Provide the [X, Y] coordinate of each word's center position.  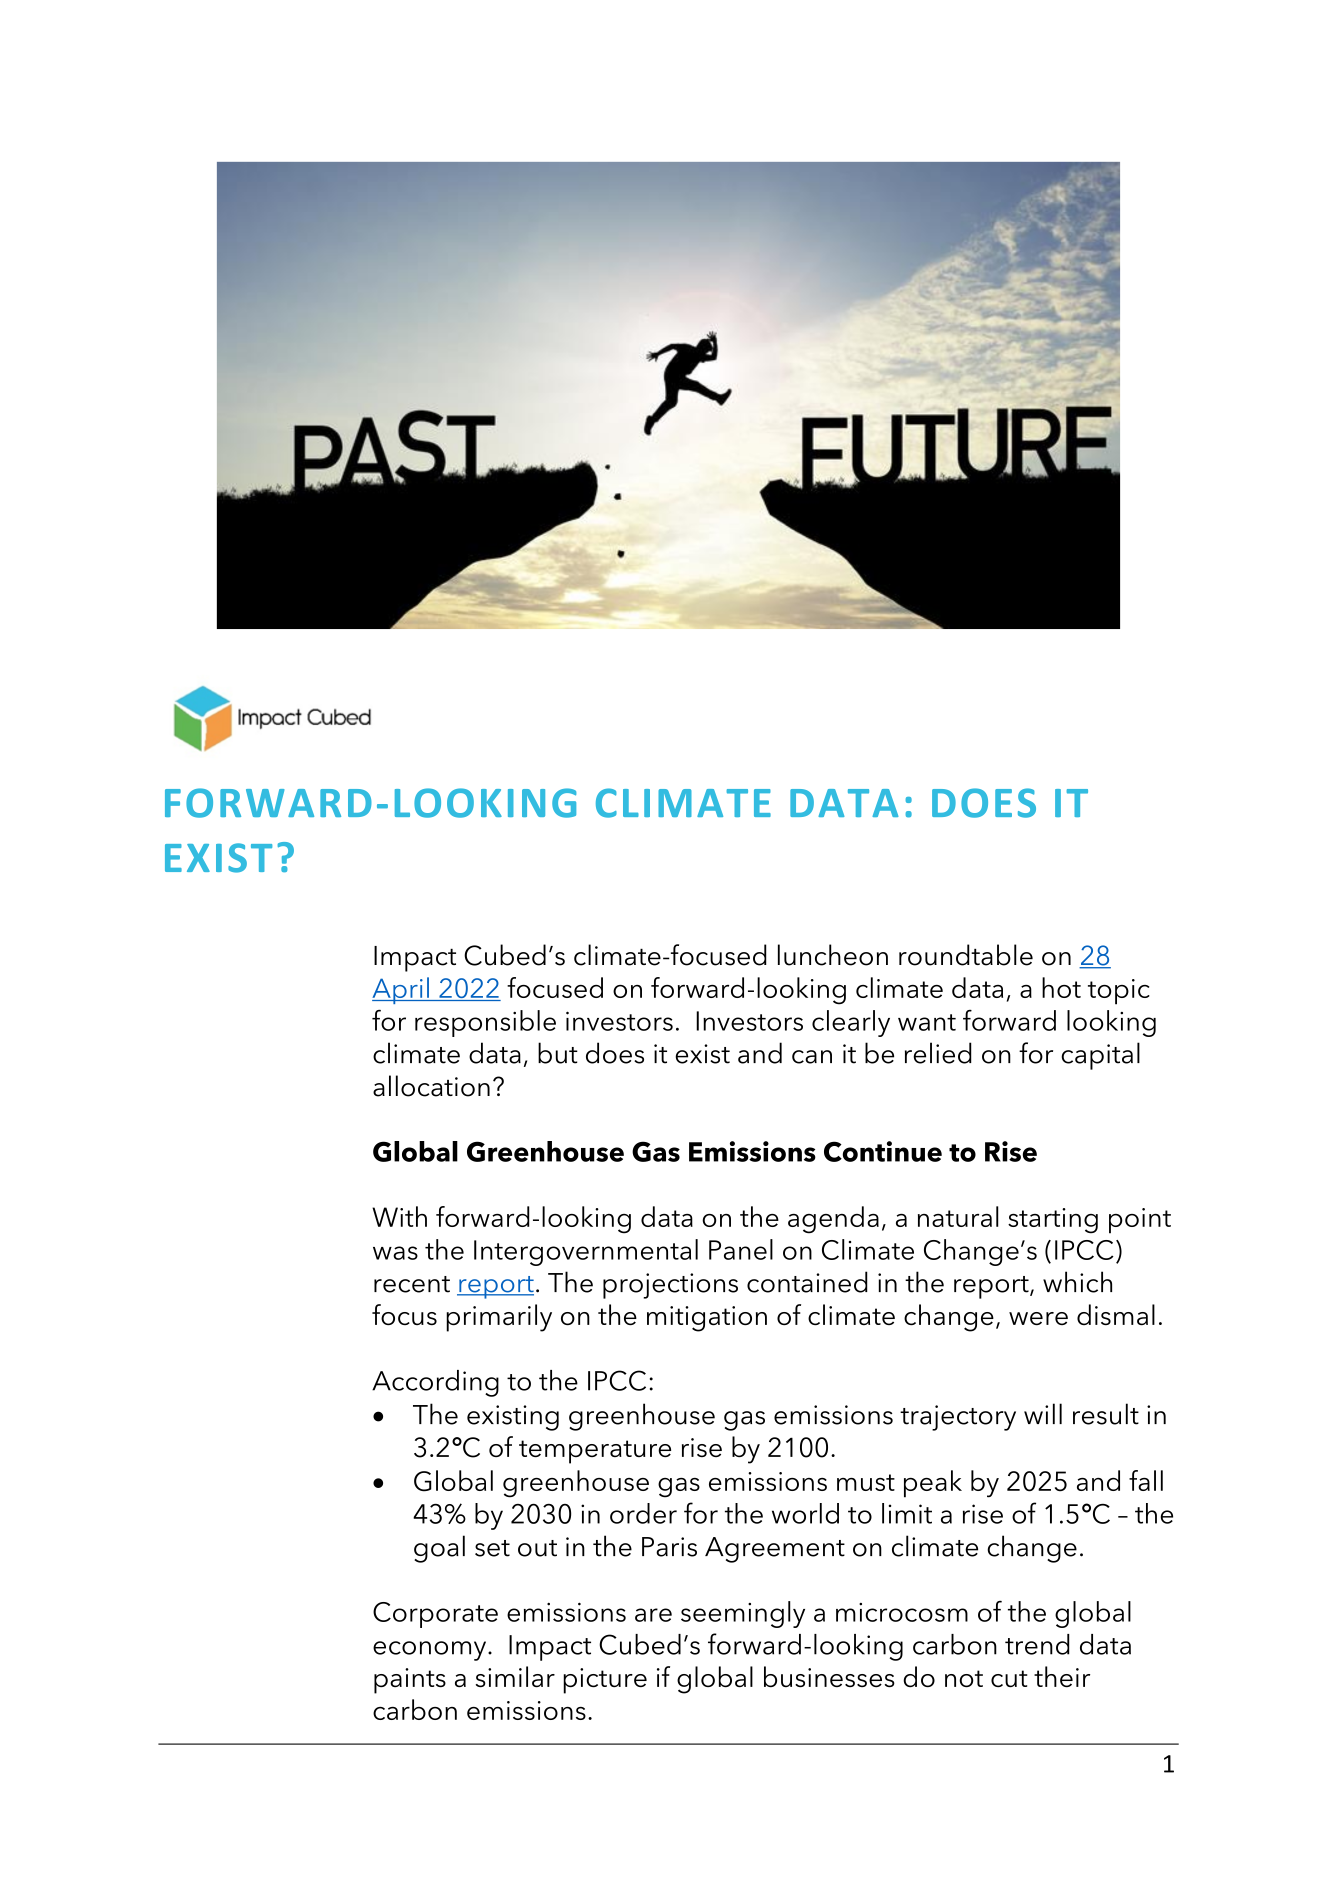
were [1038, 1318]
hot [1061, 987]
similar [515, 1676]
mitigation [707, 1319]
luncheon [833, 955]
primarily [499, 1318]
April [401, 990]
